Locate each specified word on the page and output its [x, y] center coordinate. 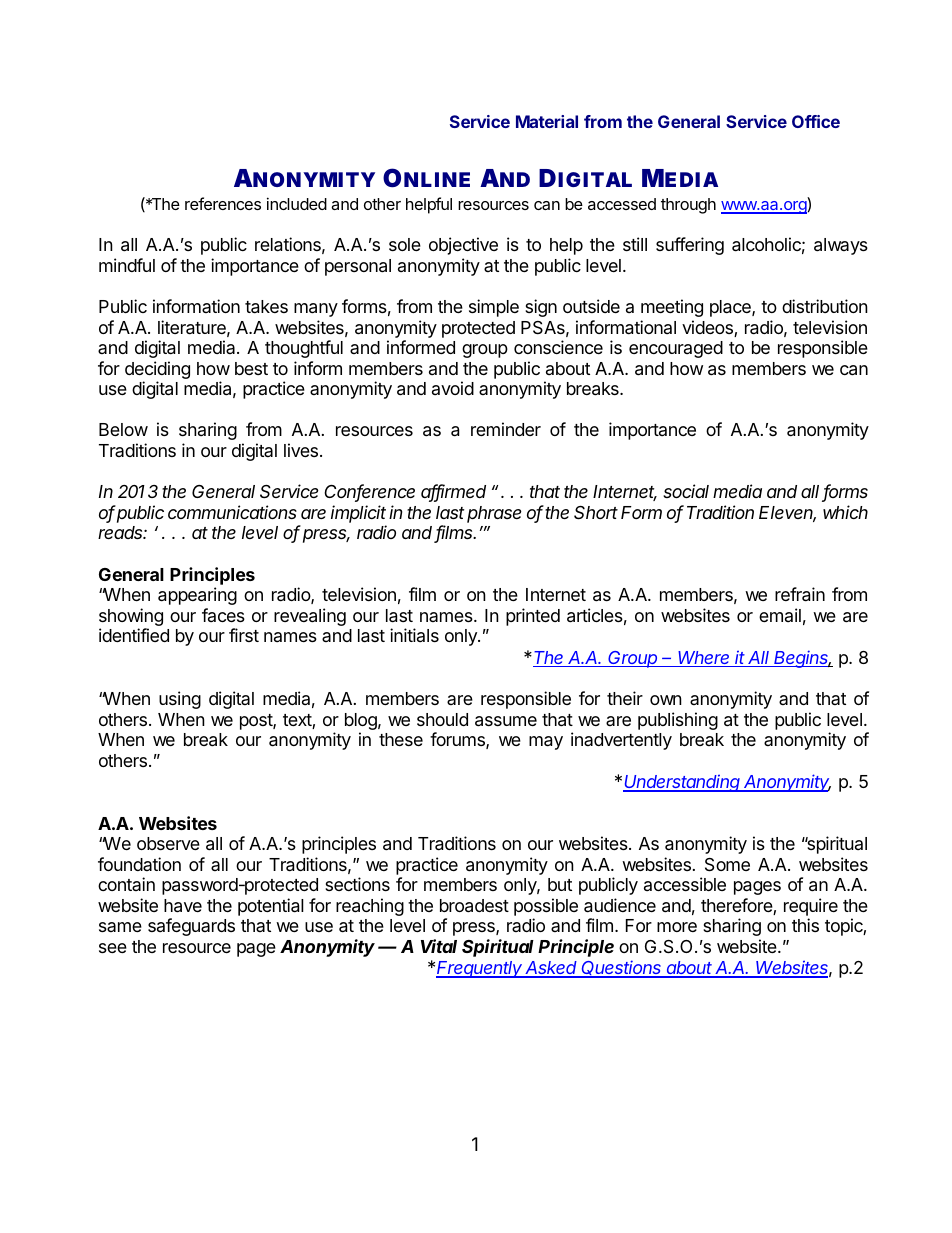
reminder [506, 429]
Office [816, 121]
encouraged [676, 349]
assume [506, 721]
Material [547, 121]
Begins [801, 659]
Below [123, 429]
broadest [474, 906]
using [180, 700]
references [223, 203]
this [805, 925]
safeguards [191, 927]
